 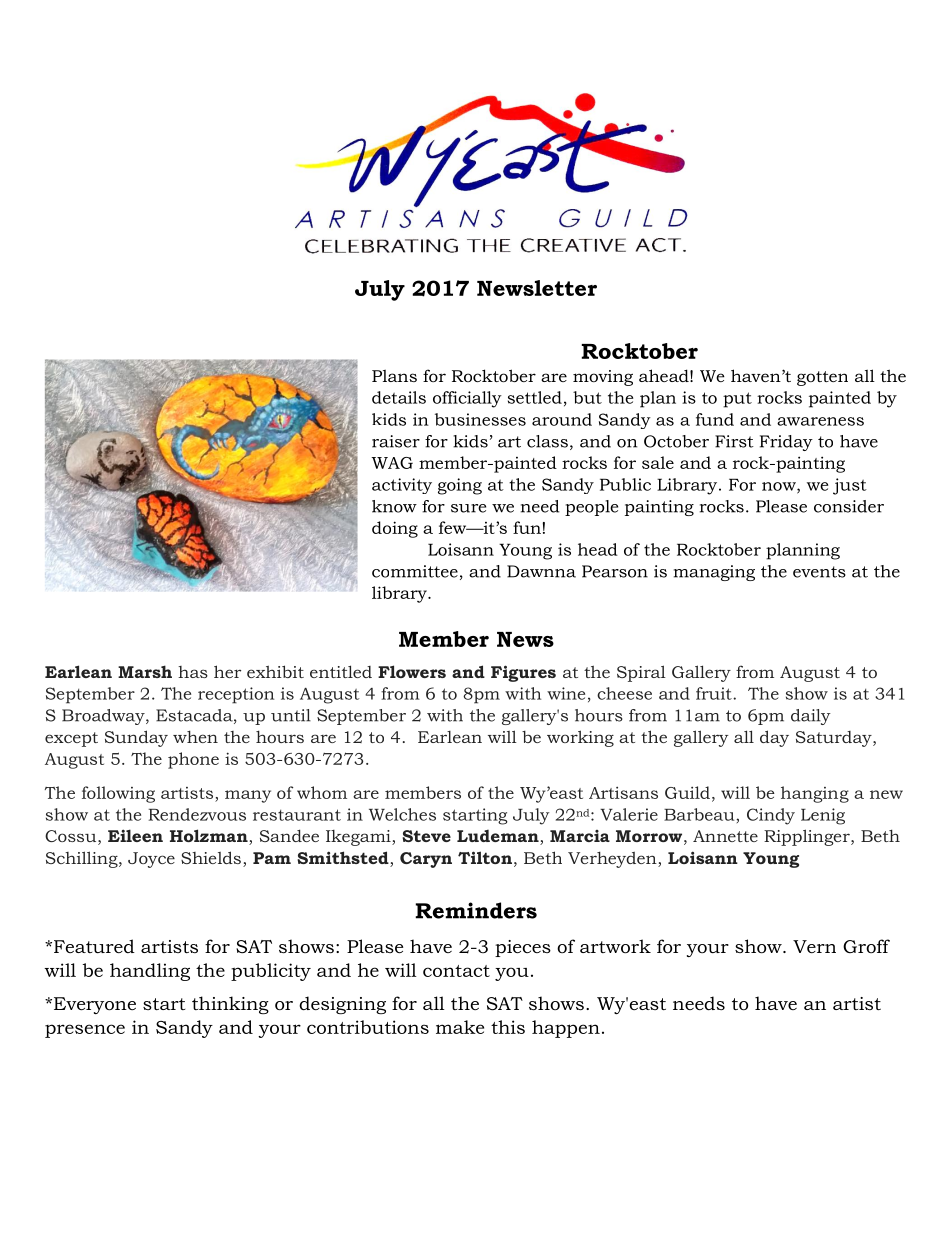 I want to click on Rendezvous, so click(x=197, y=814).
